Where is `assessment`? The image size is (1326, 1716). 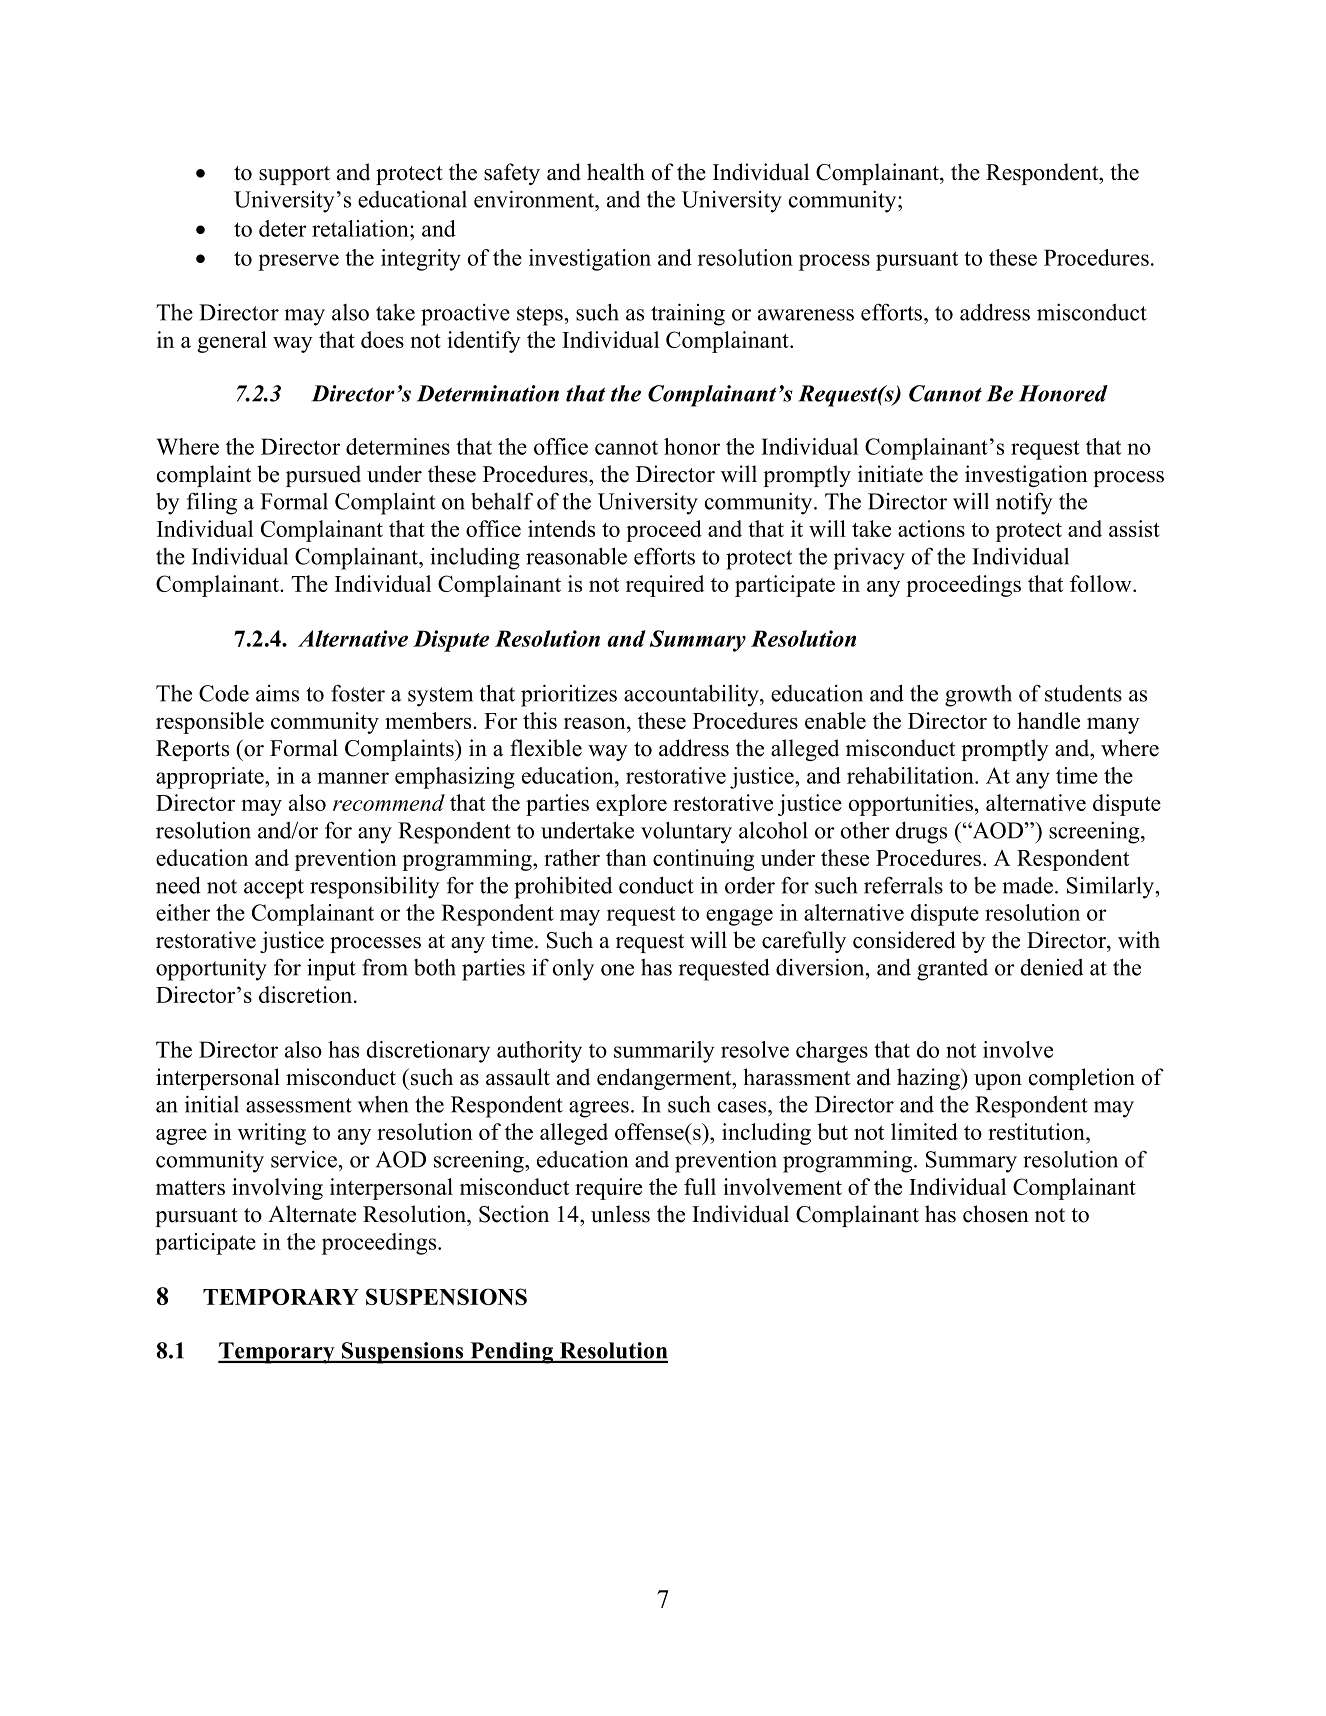 assessment is located at coordinates (299, 1105).
